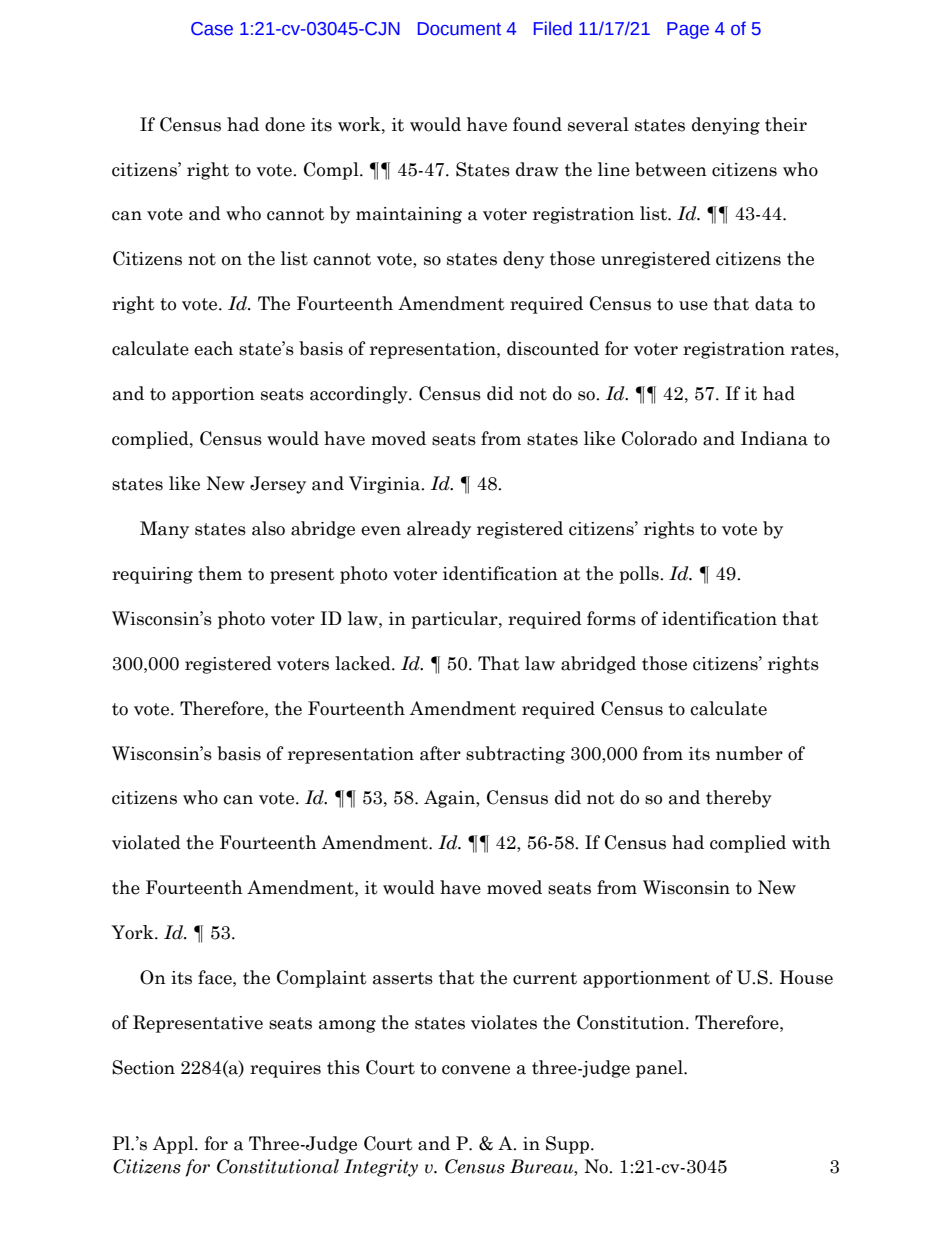 The image size is (952, 1233). I want to click on polls, so click(640, 575).
